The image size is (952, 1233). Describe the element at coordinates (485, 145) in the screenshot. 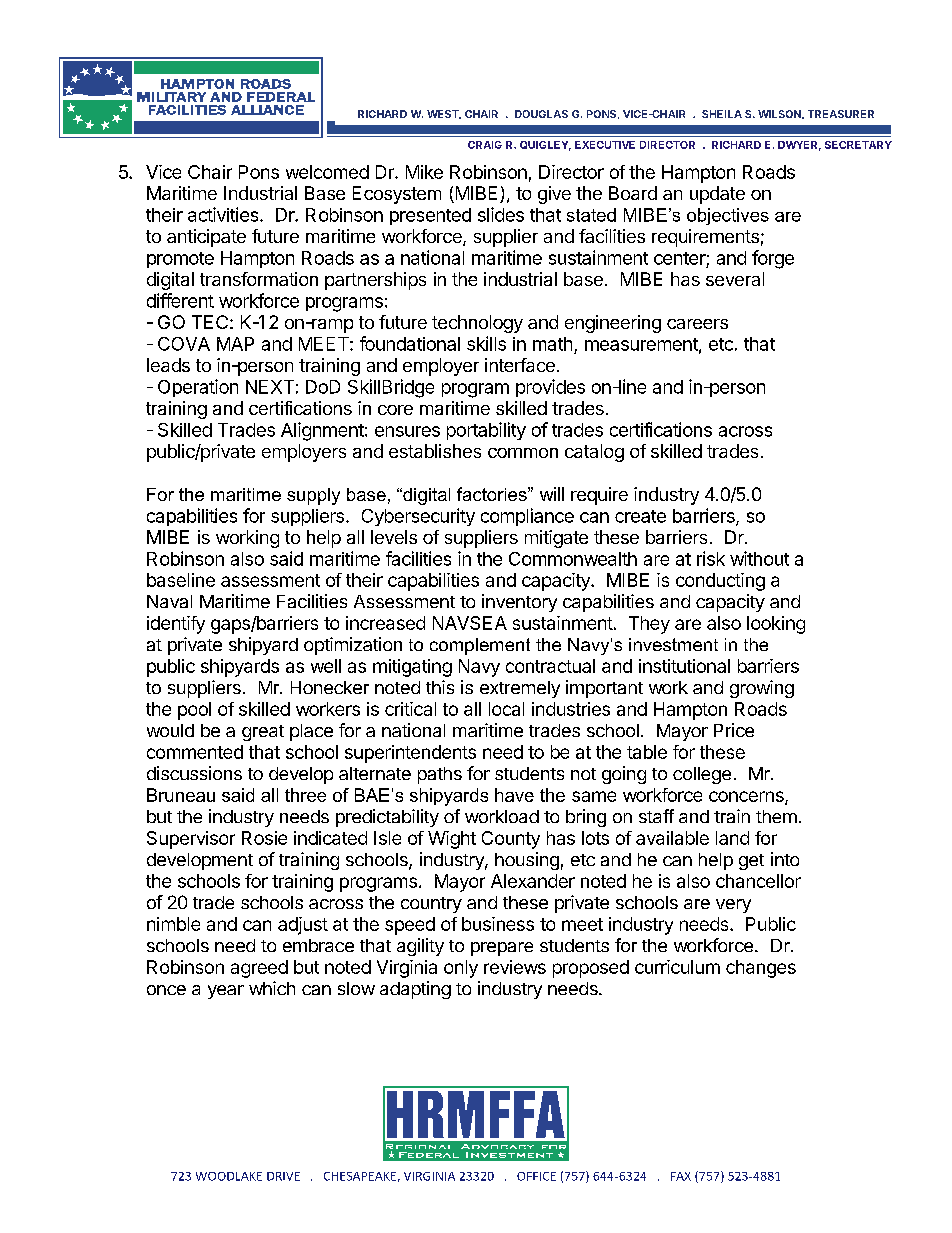

I see `CRAIG` at that location.
